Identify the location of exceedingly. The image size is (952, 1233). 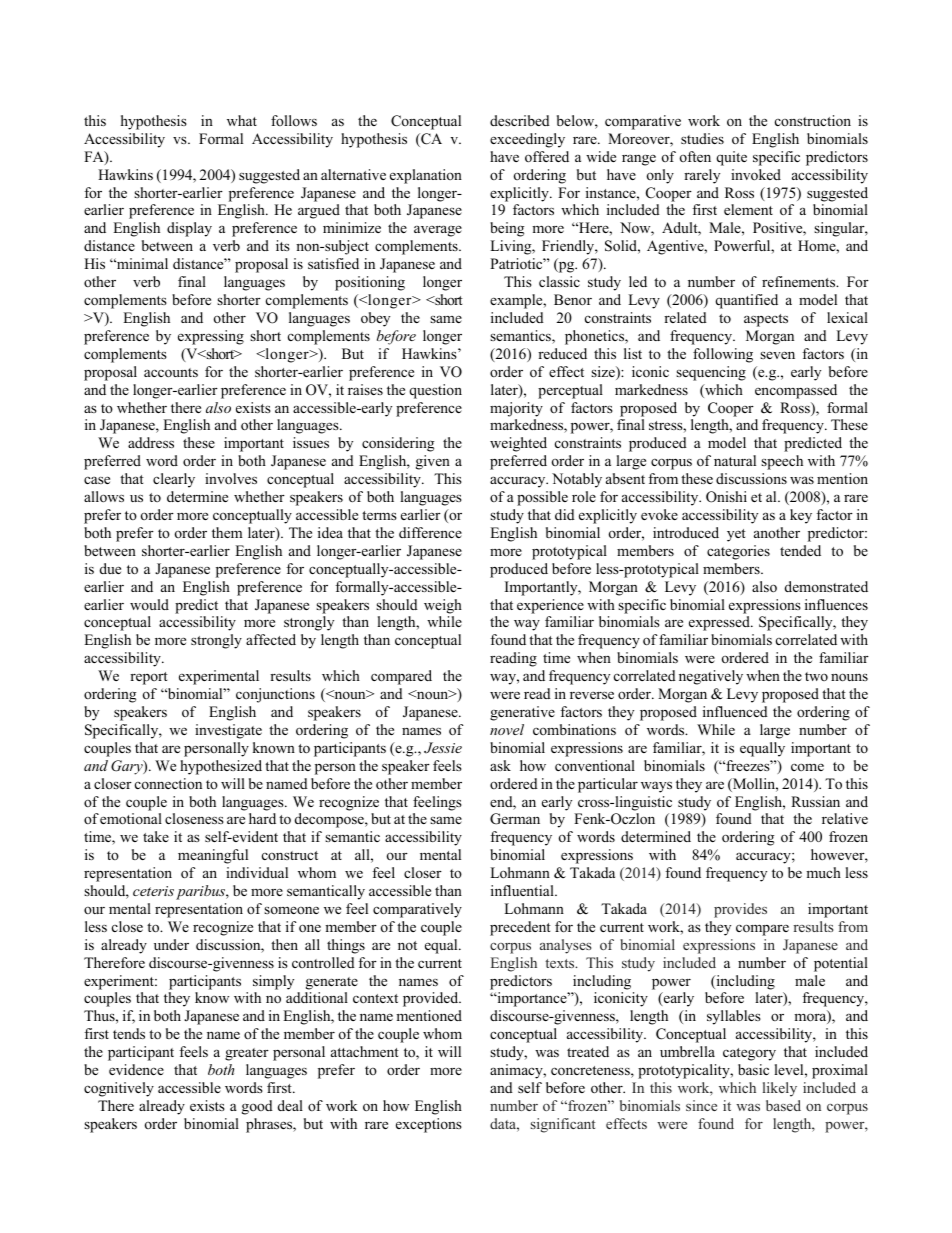
(527, 140).
